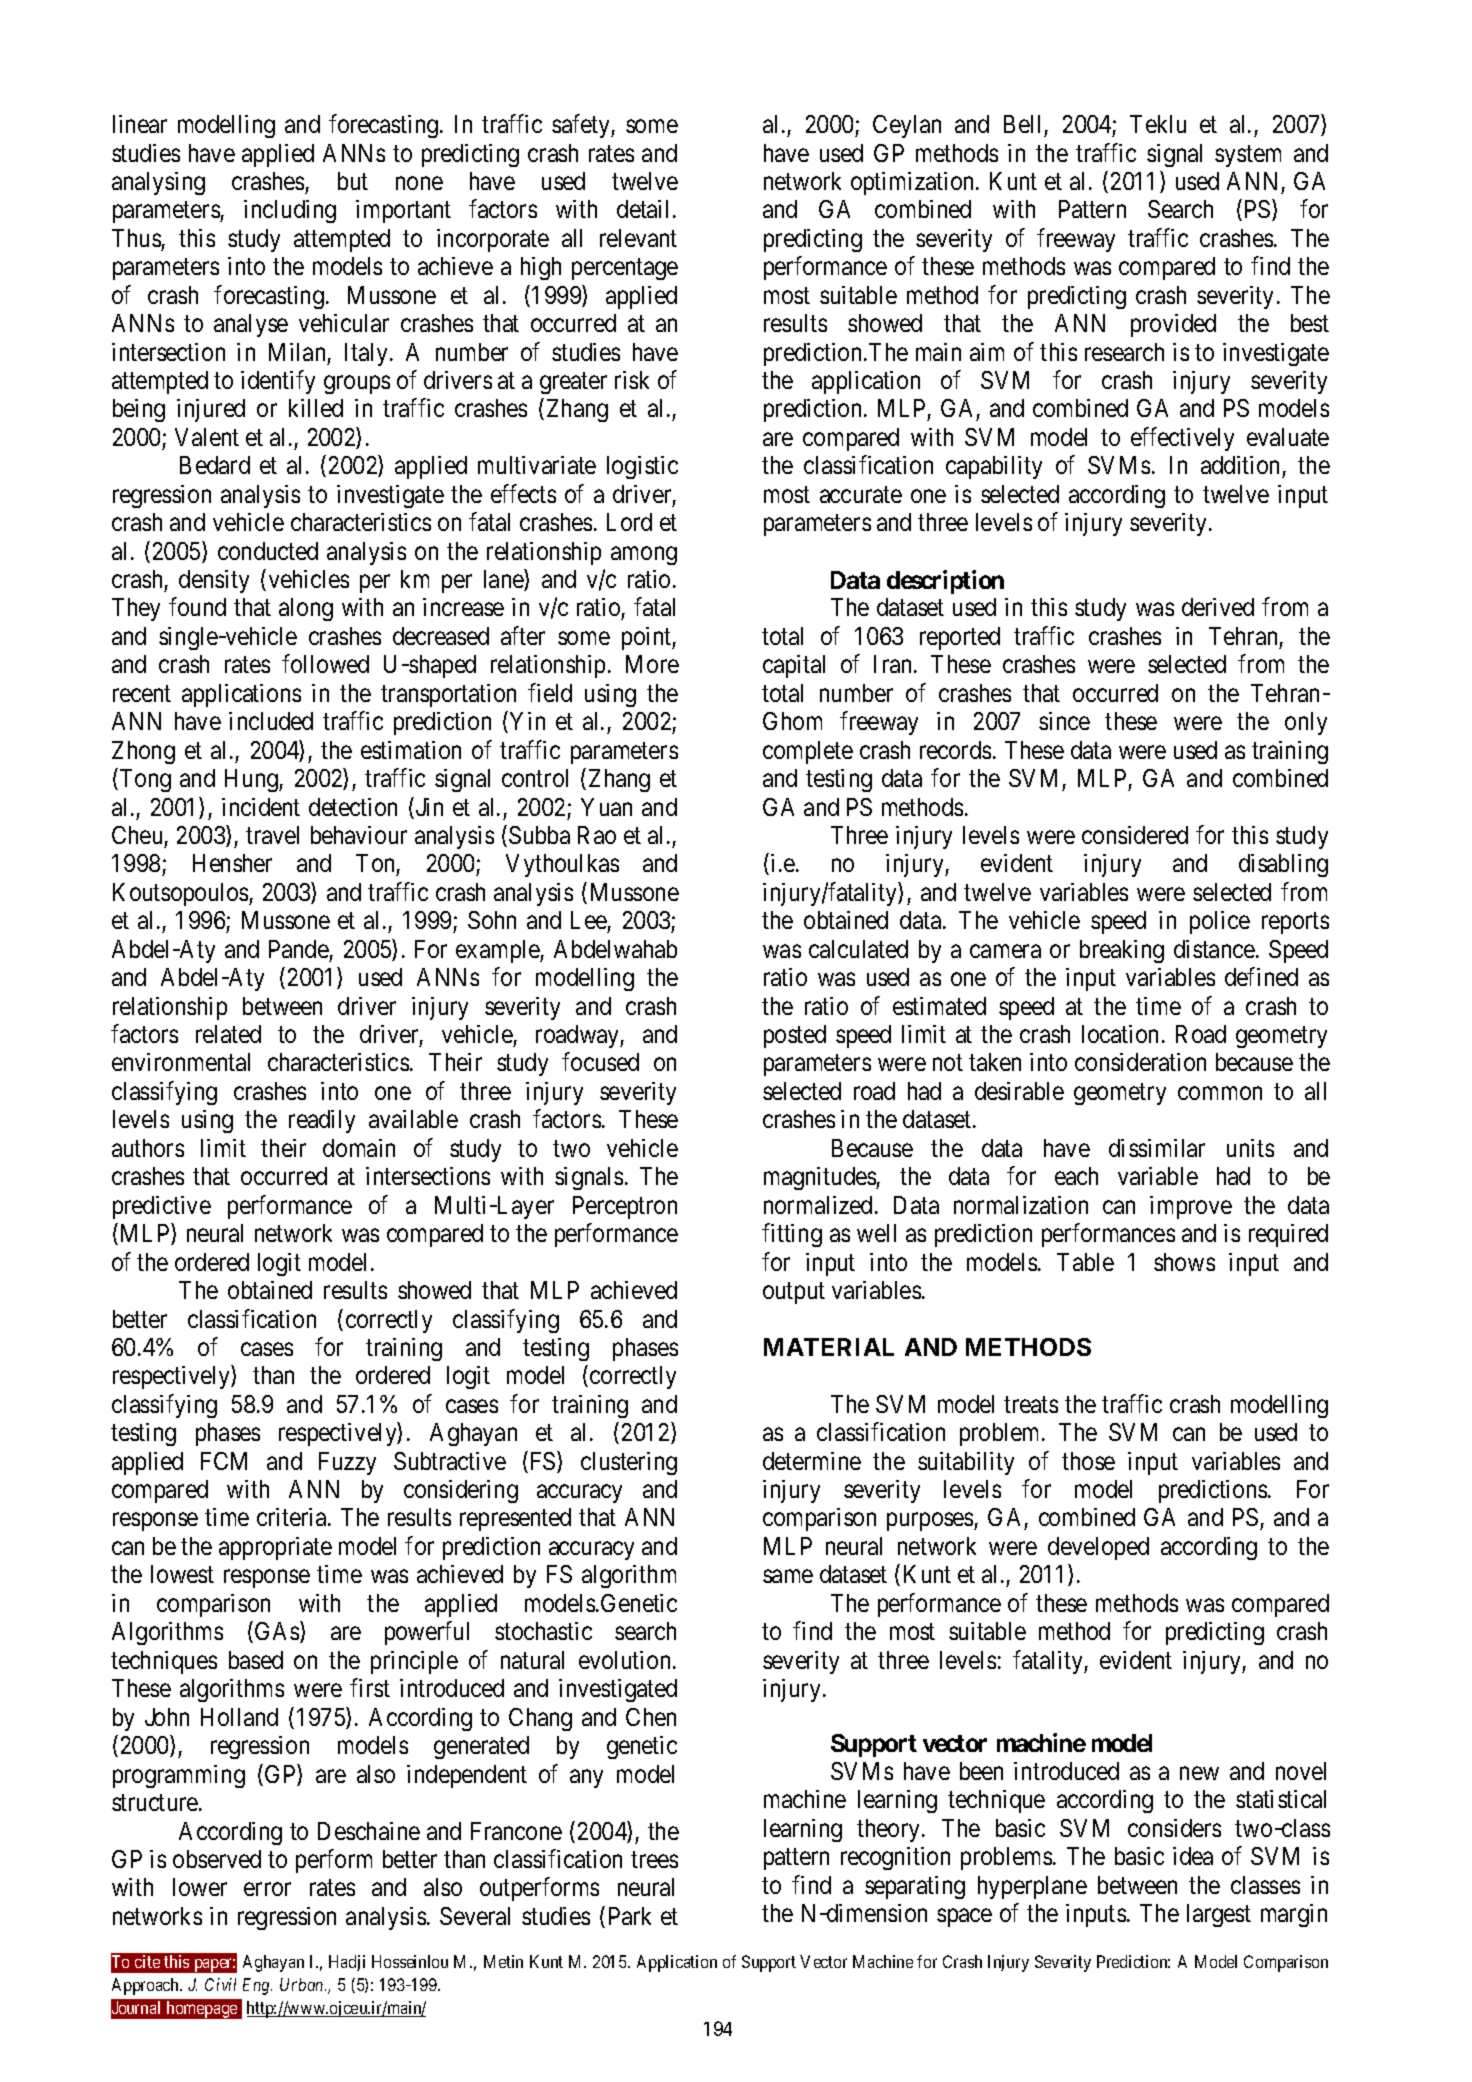  I want to click on largest, so click(1219, 1915).
